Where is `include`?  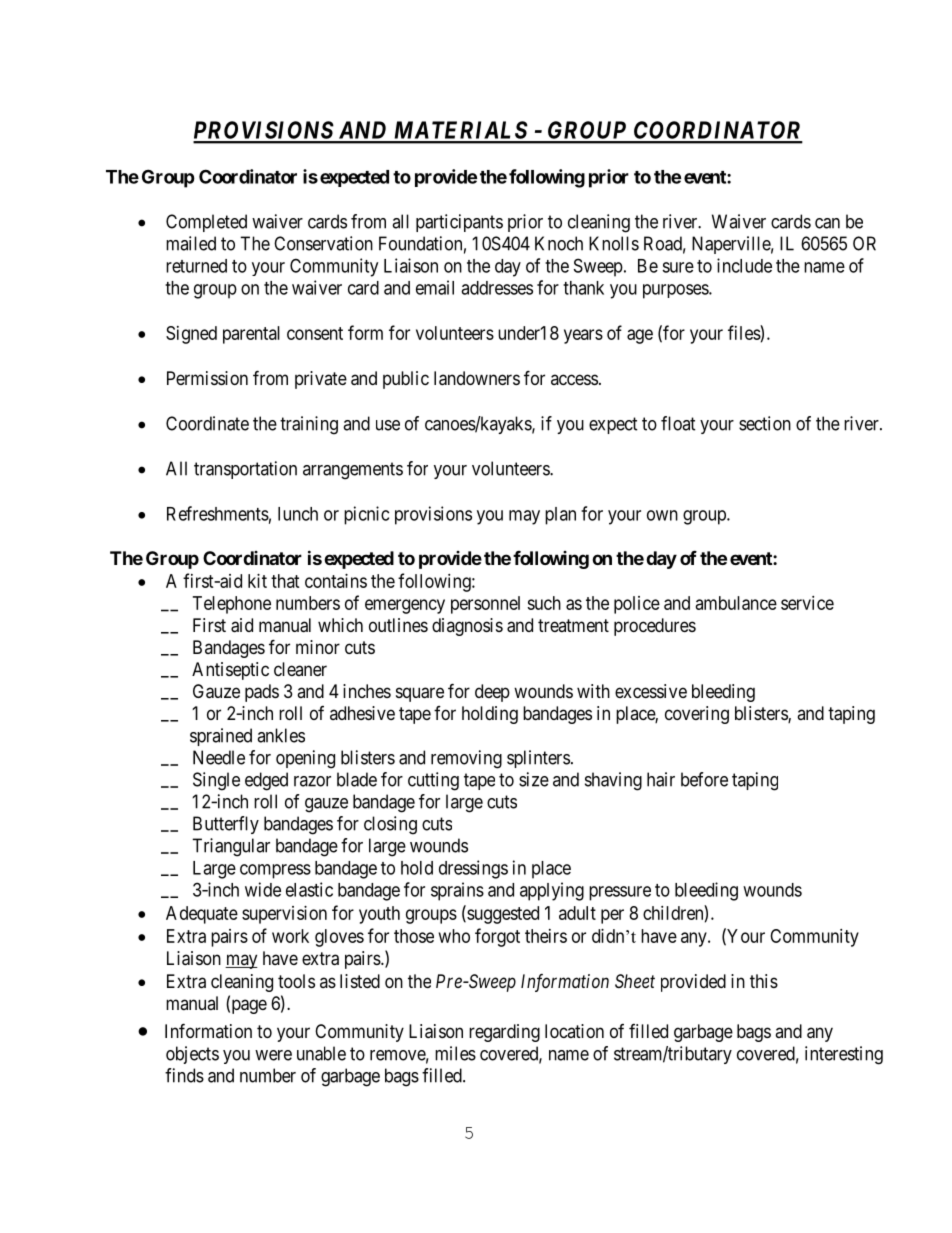 include is located at coordinates (744, 265).
